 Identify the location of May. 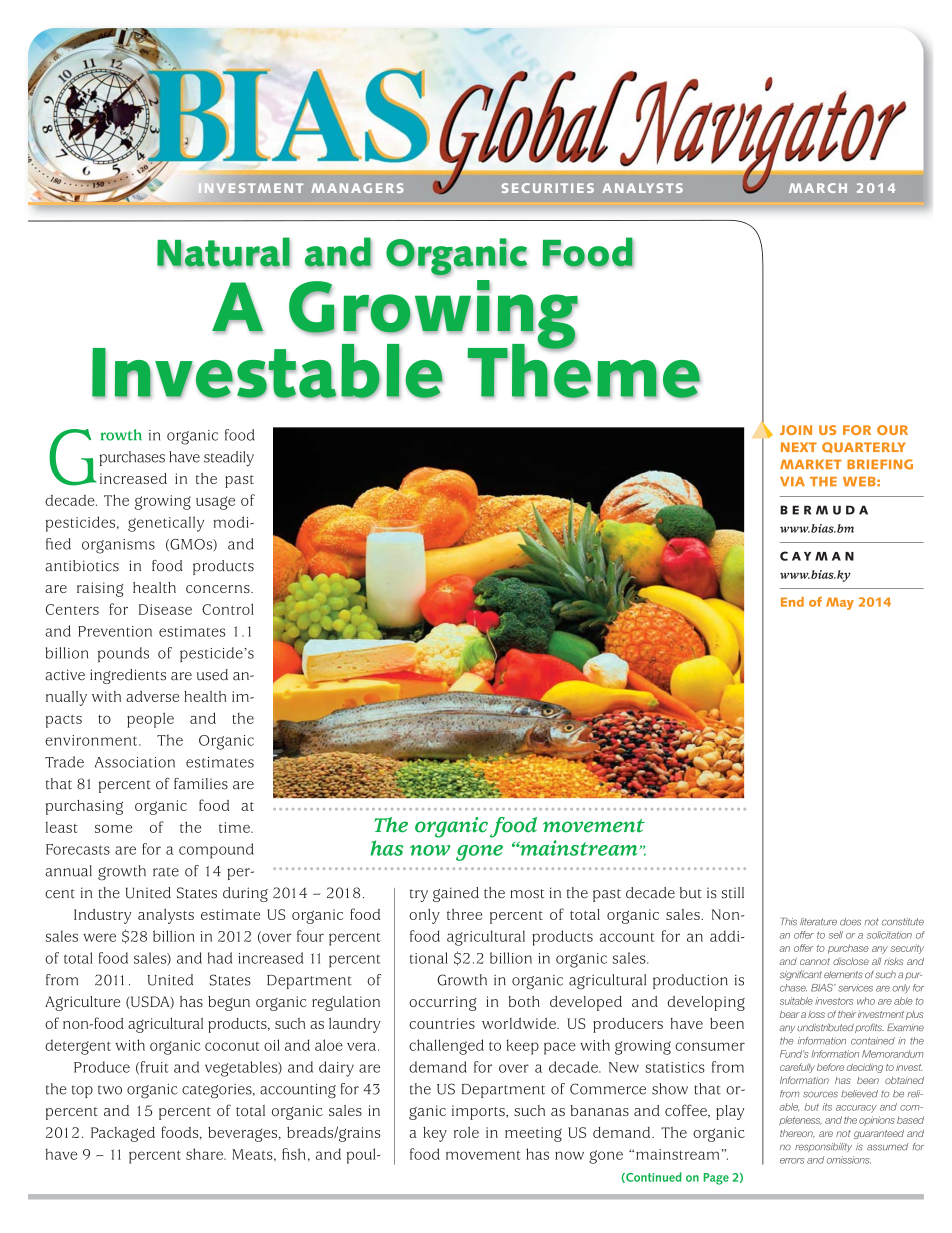
(840, 603).
